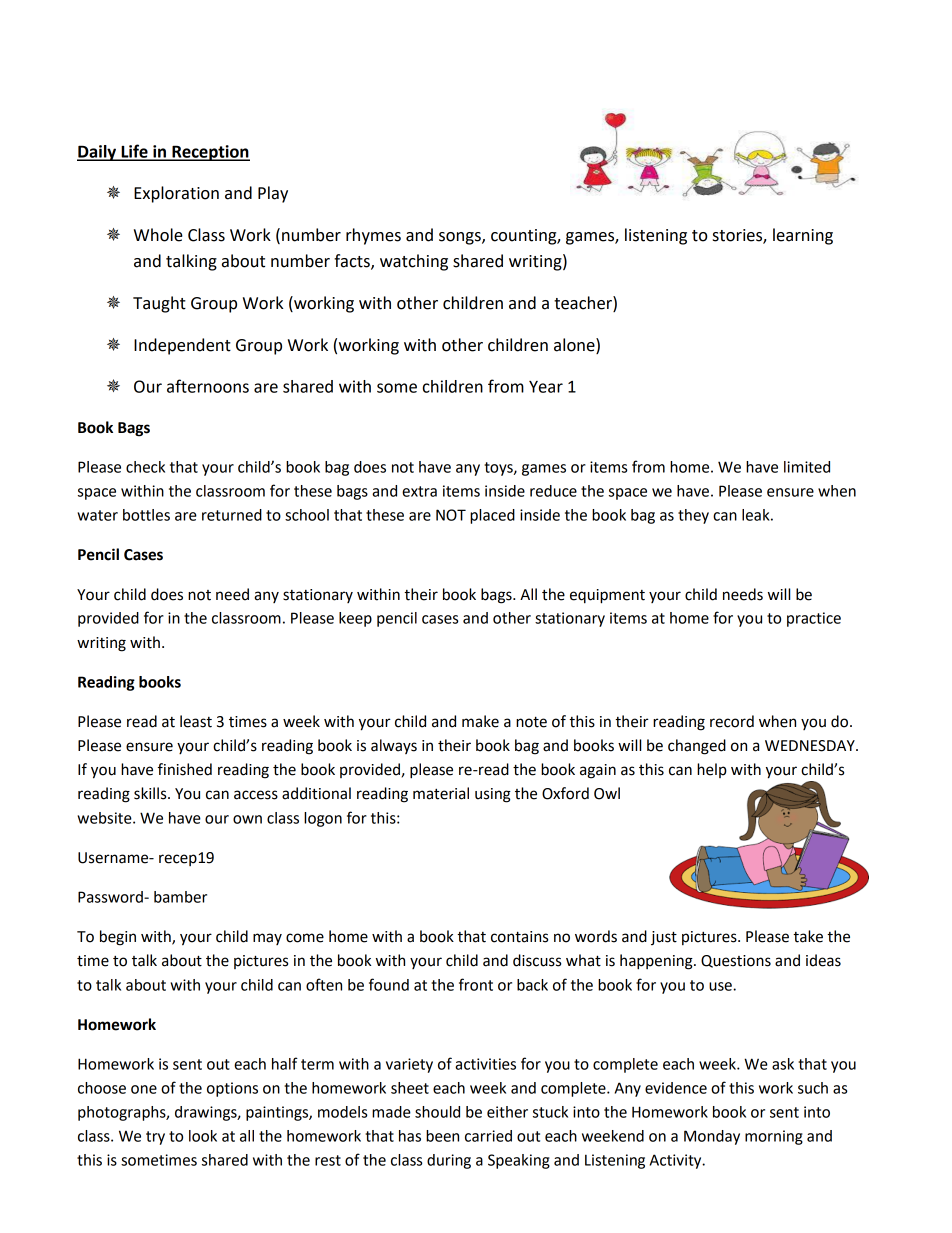 The width and height of the page is (952, 1233). I want to click on learning, so click(803, 236).
